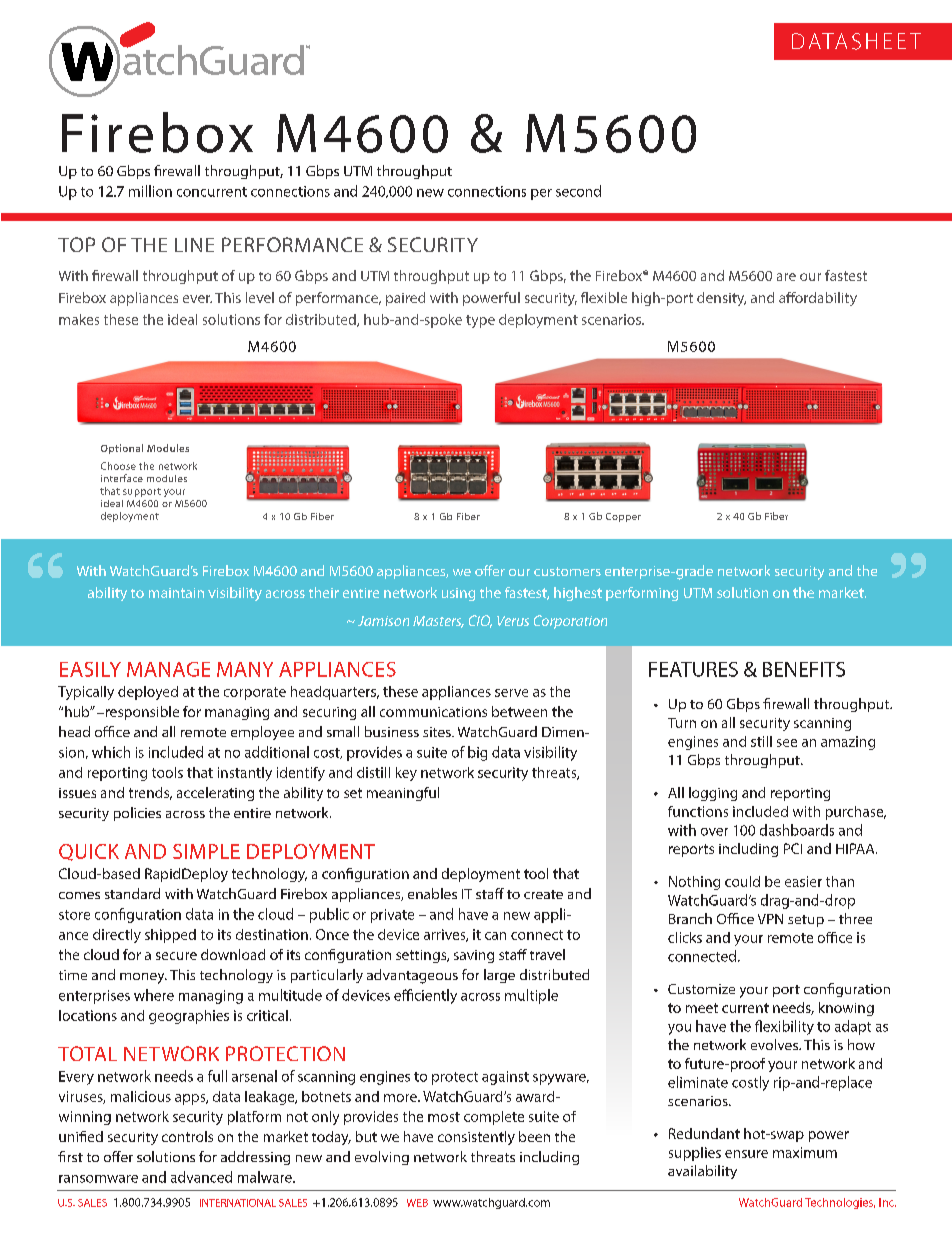 This screenshot has height=1233, width=952. Describe the element at coordinates (458, 594) in the screenshot. I see `using` at that location.
